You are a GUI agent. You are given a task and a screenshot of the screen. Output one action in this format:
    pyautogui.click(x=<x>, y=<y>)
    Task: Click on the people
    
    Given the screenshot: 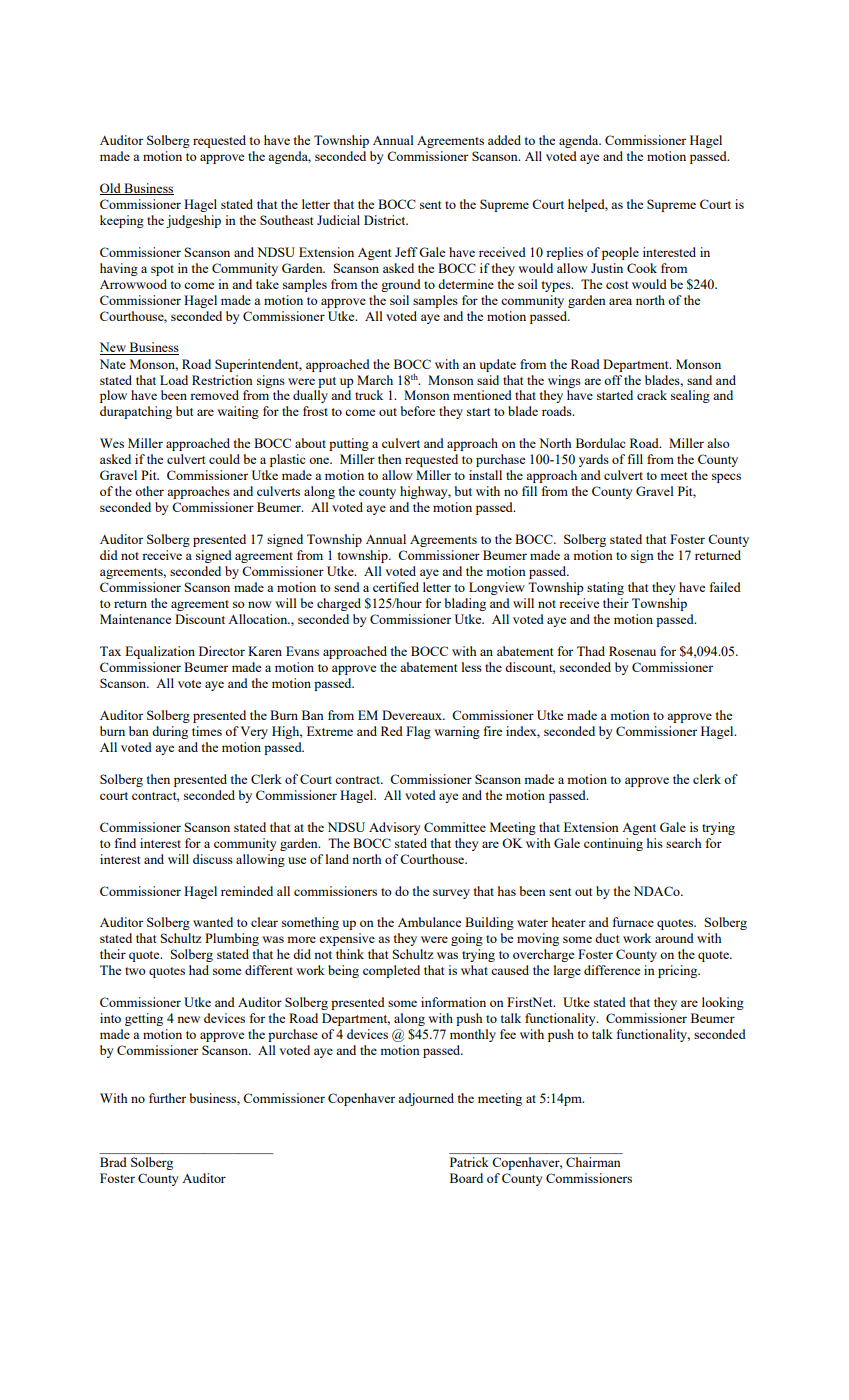 What is the action you would take?
    pyautogui.click(x=620, y=253)
